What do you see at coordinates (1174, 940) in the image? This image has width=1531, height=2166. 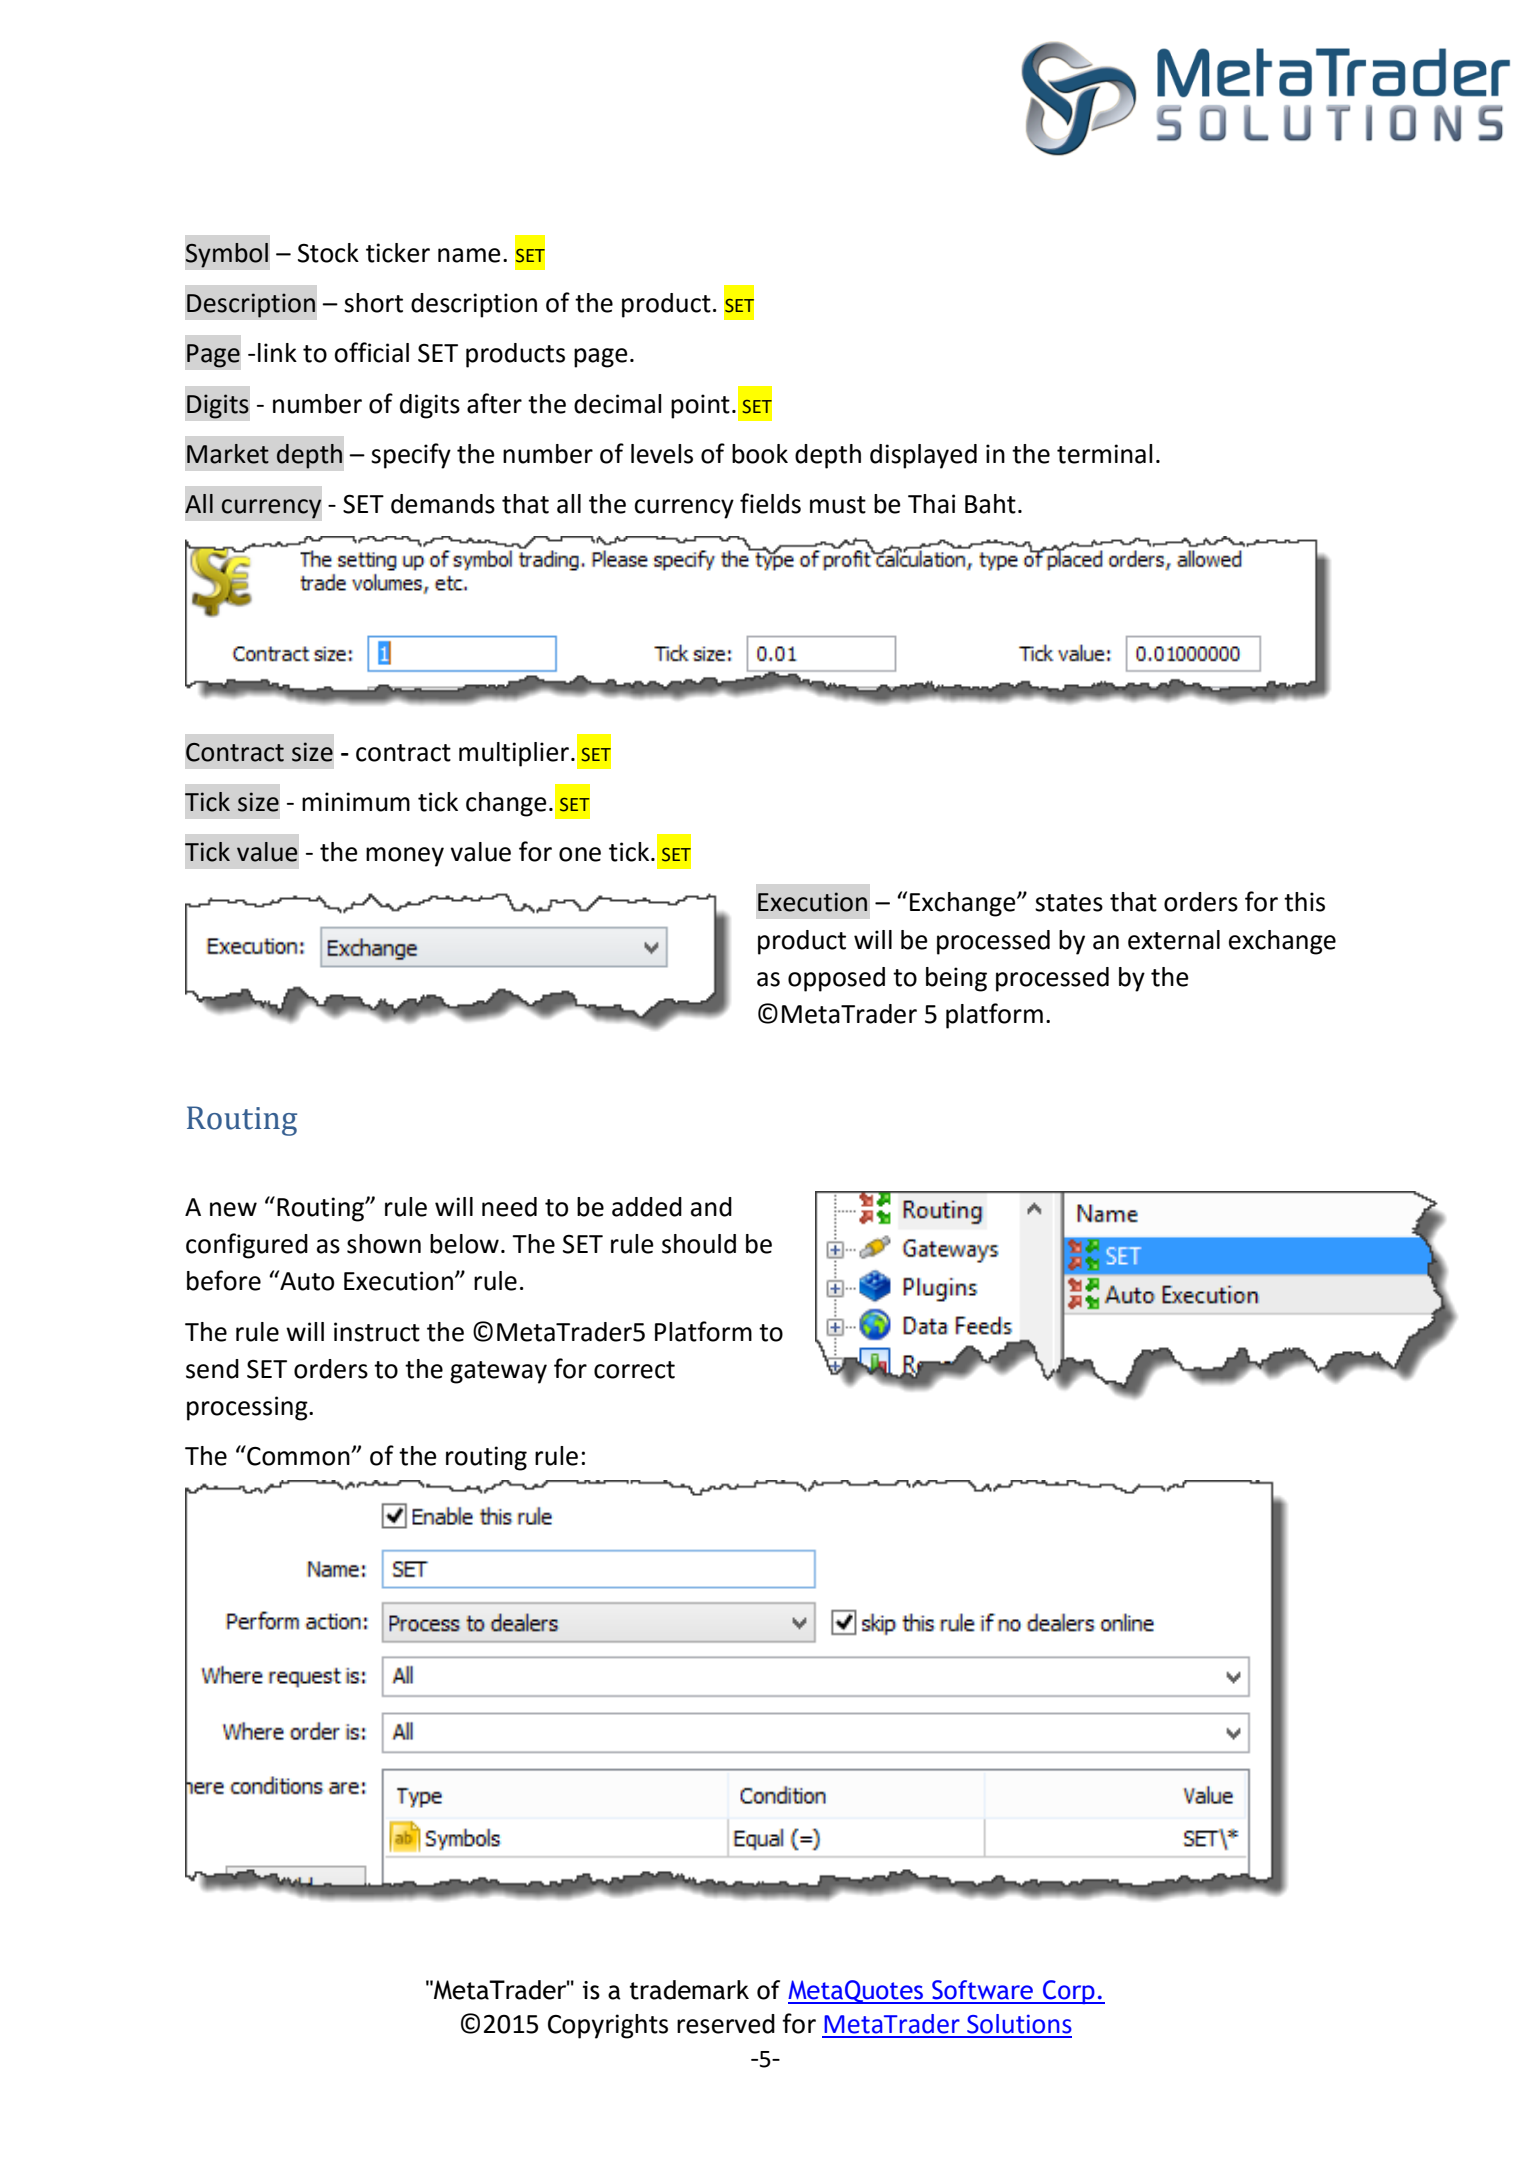 I see `external` at bounding box center [1174, 940].
